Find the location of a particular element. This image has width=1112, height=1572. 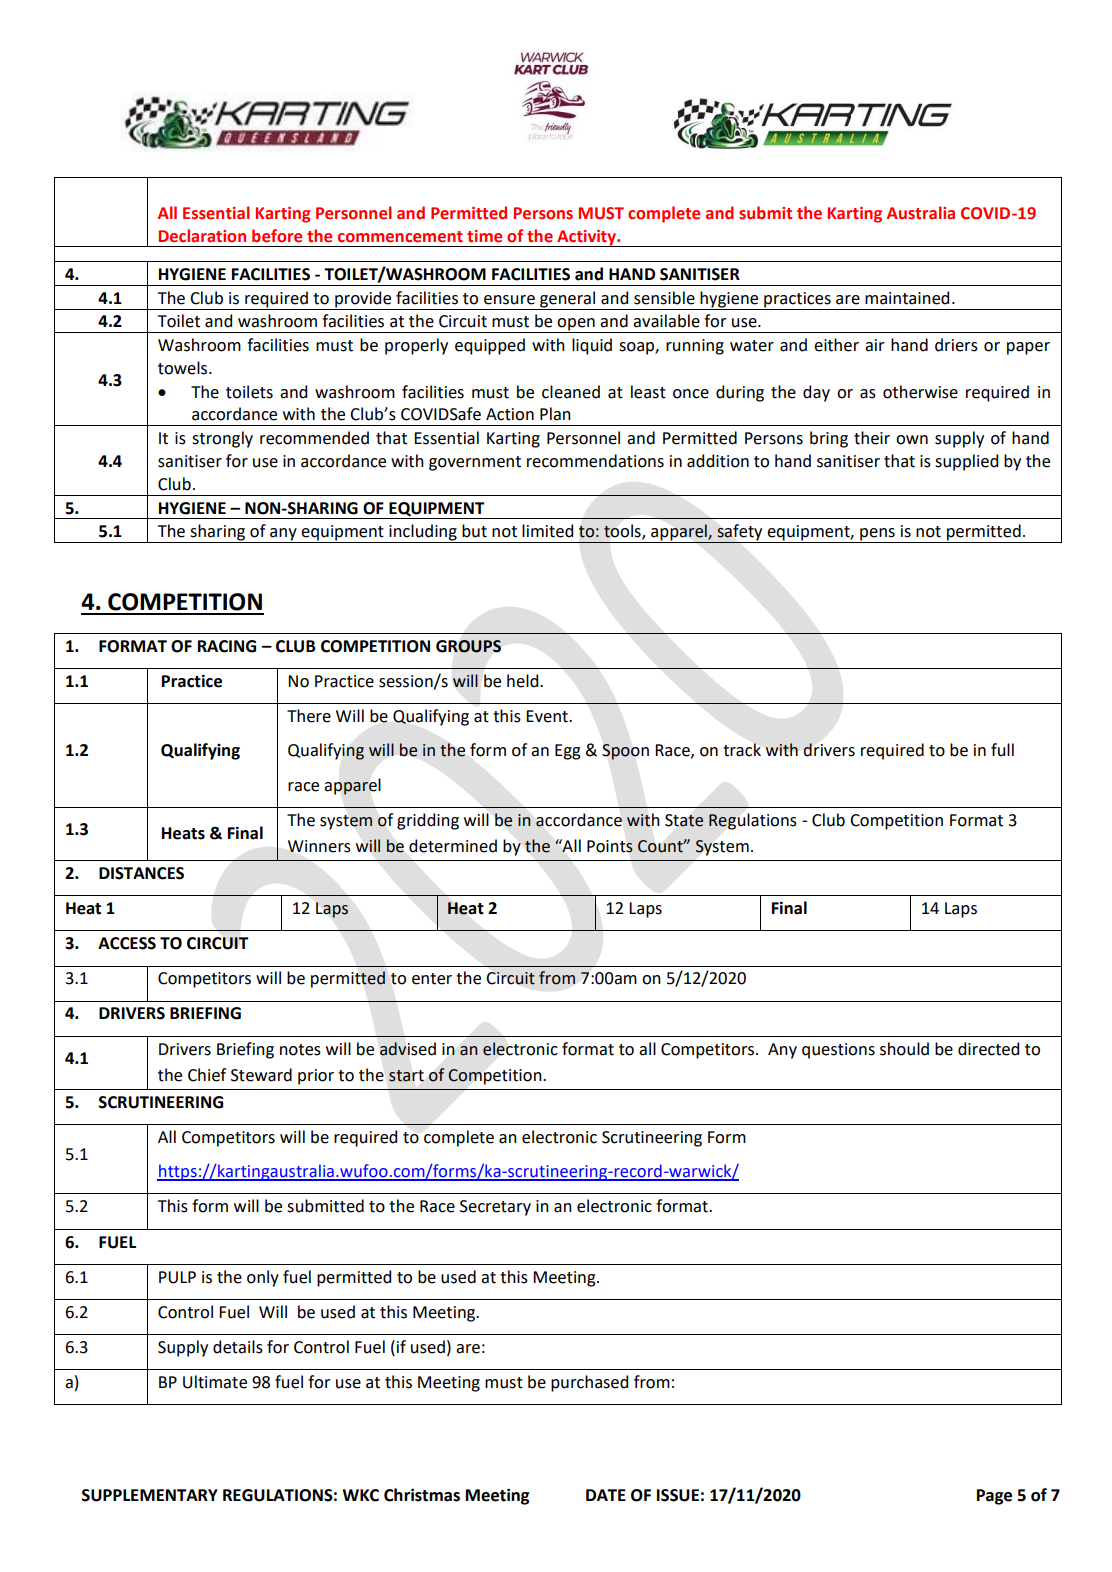

Secretary is located at coordinates (495, 1208).
